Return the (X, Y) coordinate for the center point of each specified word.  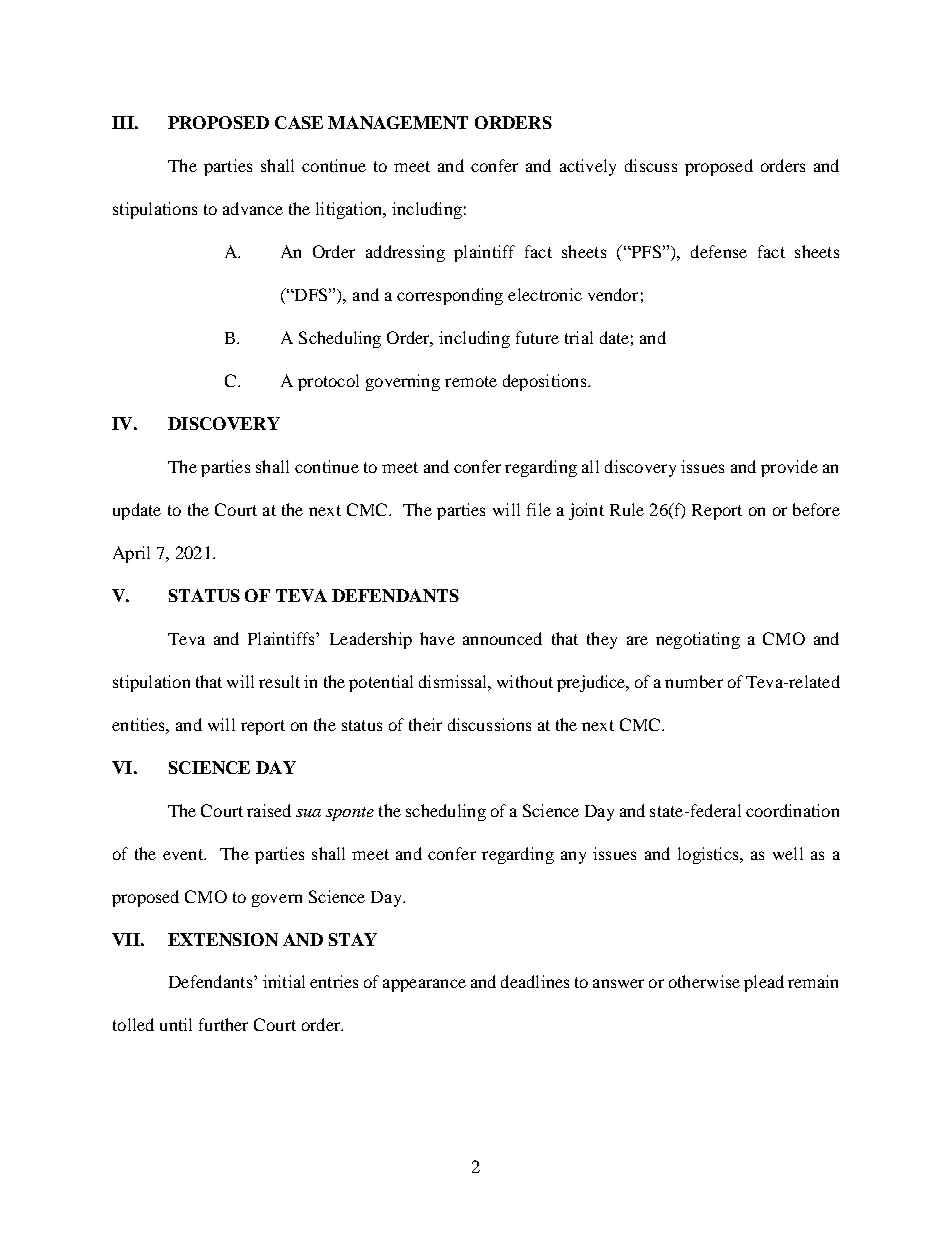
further (223, 1024)
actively (588, 167)
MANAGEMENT (398, 122)
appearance (424, 985)
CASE (299, 122)
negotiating (698, 640)
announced (502, 638)
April (131, 554)
